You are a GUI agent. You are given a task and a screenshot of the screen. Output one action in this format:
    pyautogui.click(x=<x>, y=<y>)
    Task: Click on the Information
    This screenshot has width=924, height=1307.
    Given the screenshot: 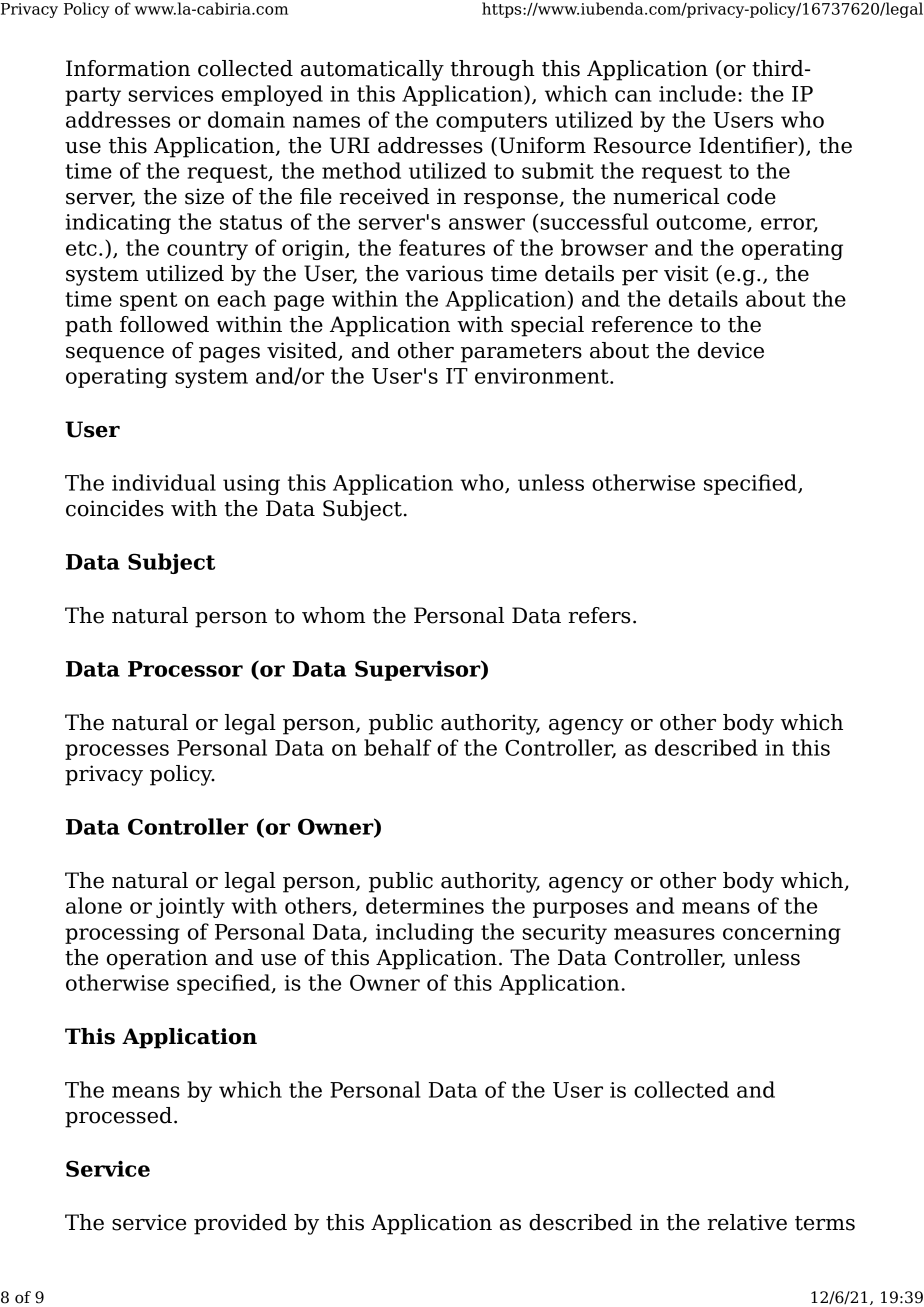 What is the action you would take?
    pyautogui.click(x=128, y=68)
